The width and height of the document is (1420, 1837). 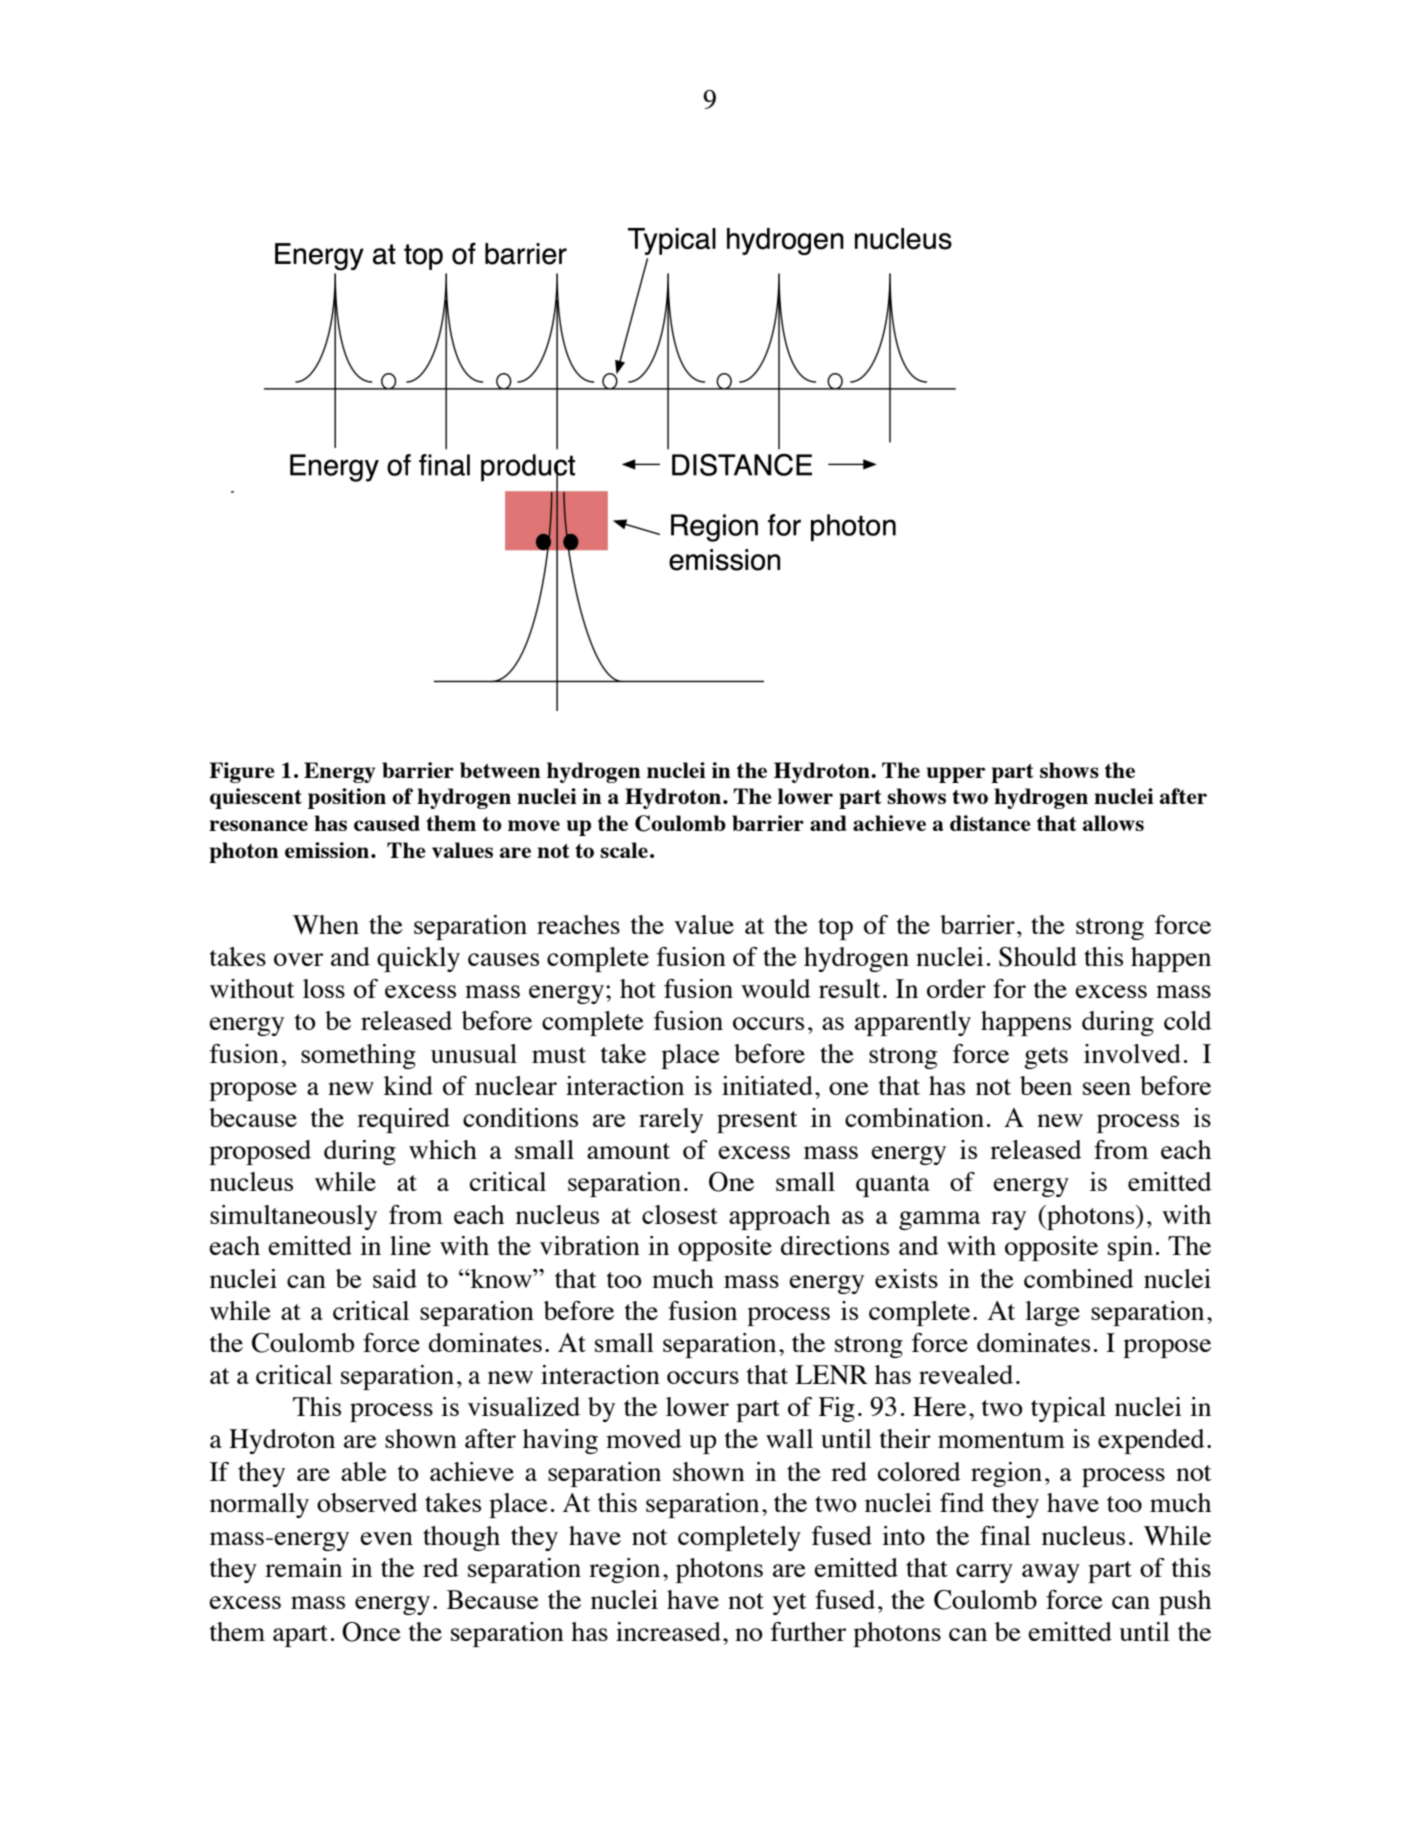 I want to click on away, so click(x=1051, y=1573).
